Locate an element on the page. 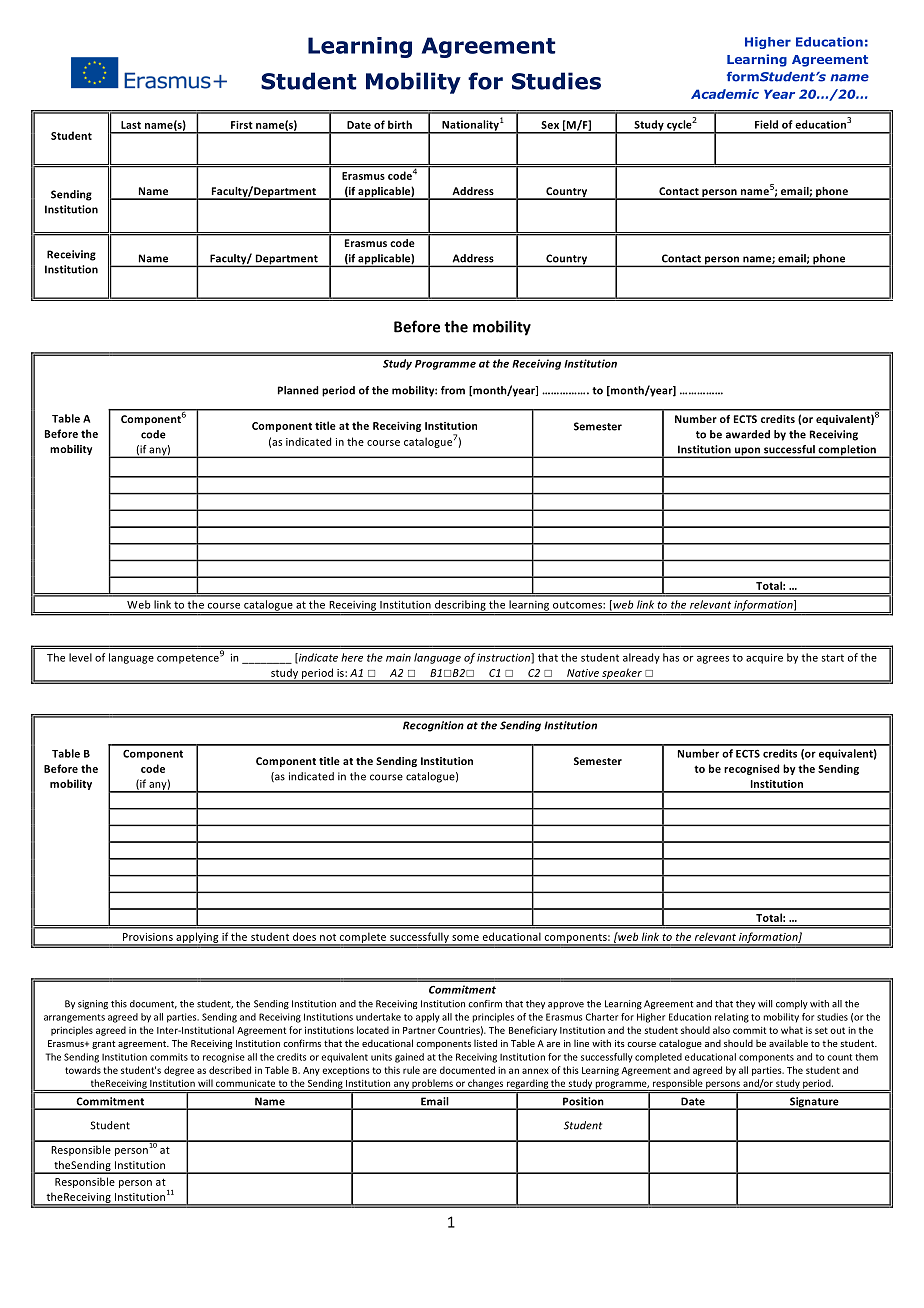 The height and width of the page is (1308, 924). available is located at coordinates (788, 1043).
